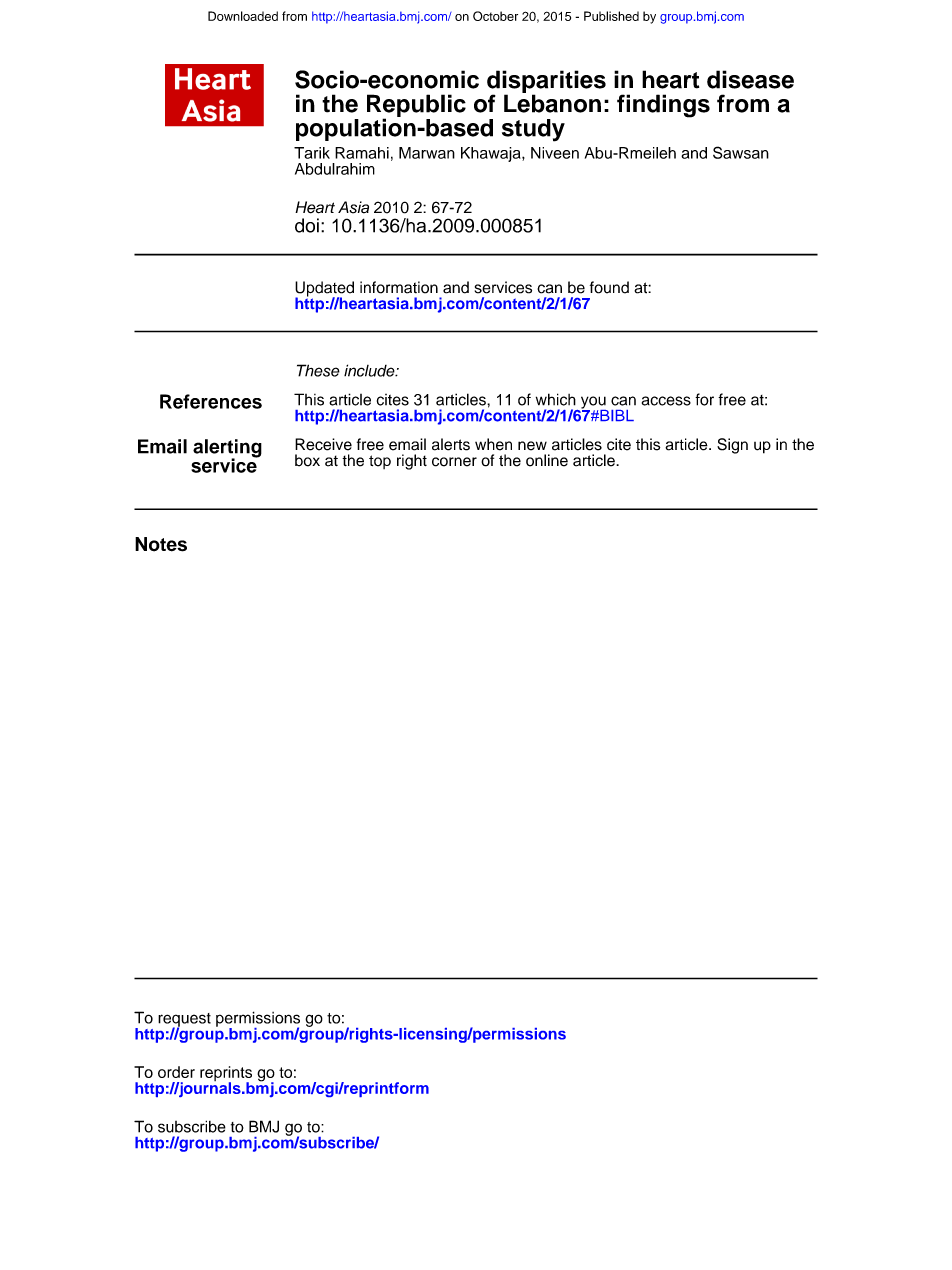  What do you see at coordinates (226, 1075) in the screenshot?
I see `reprints` at bounding box center [226, 1075].
